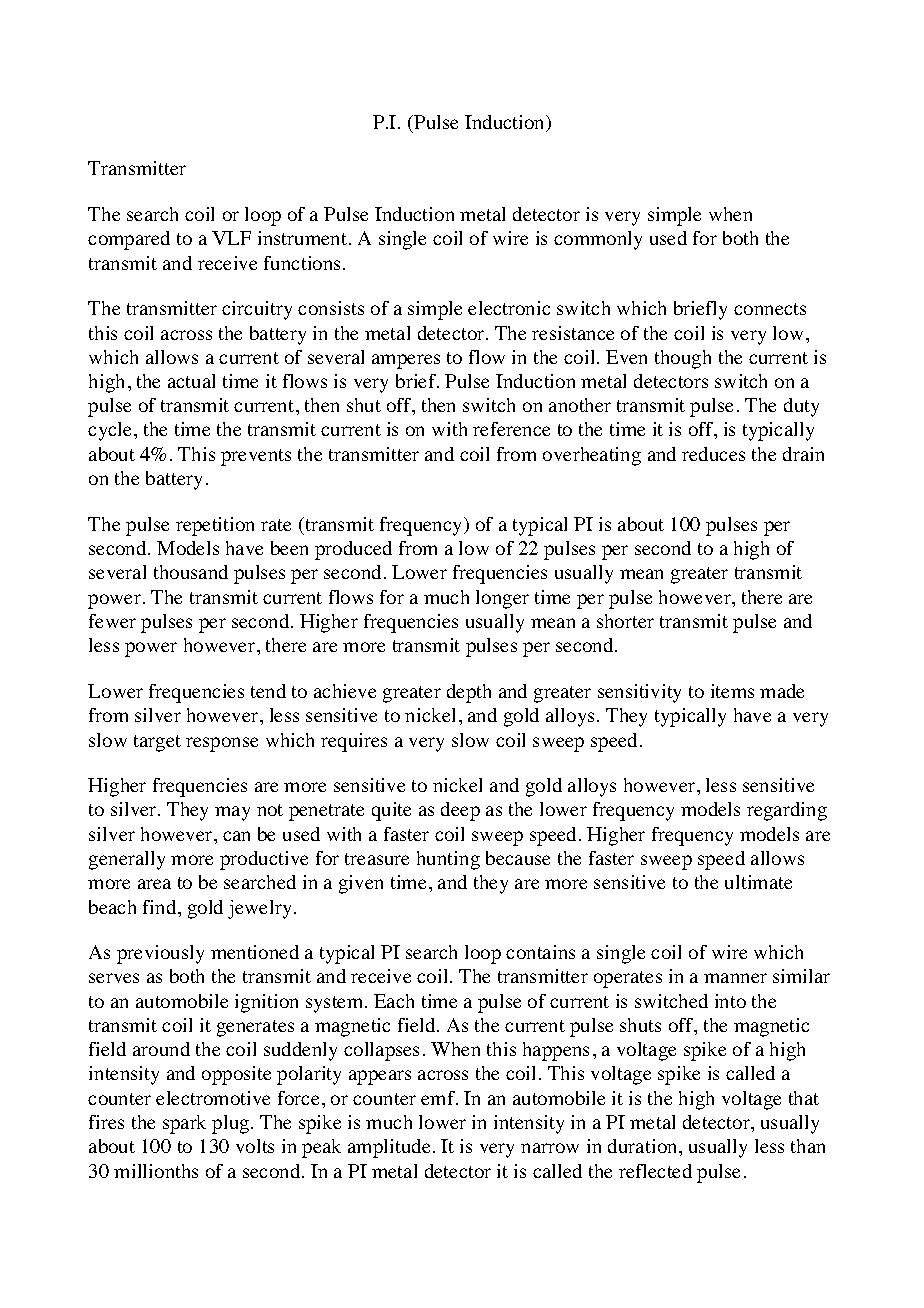 The image size is (924, 1308). What do you see at coordinates (540, 952) in the screenshot?
I see `contains` at bounding box center [540, 952].
